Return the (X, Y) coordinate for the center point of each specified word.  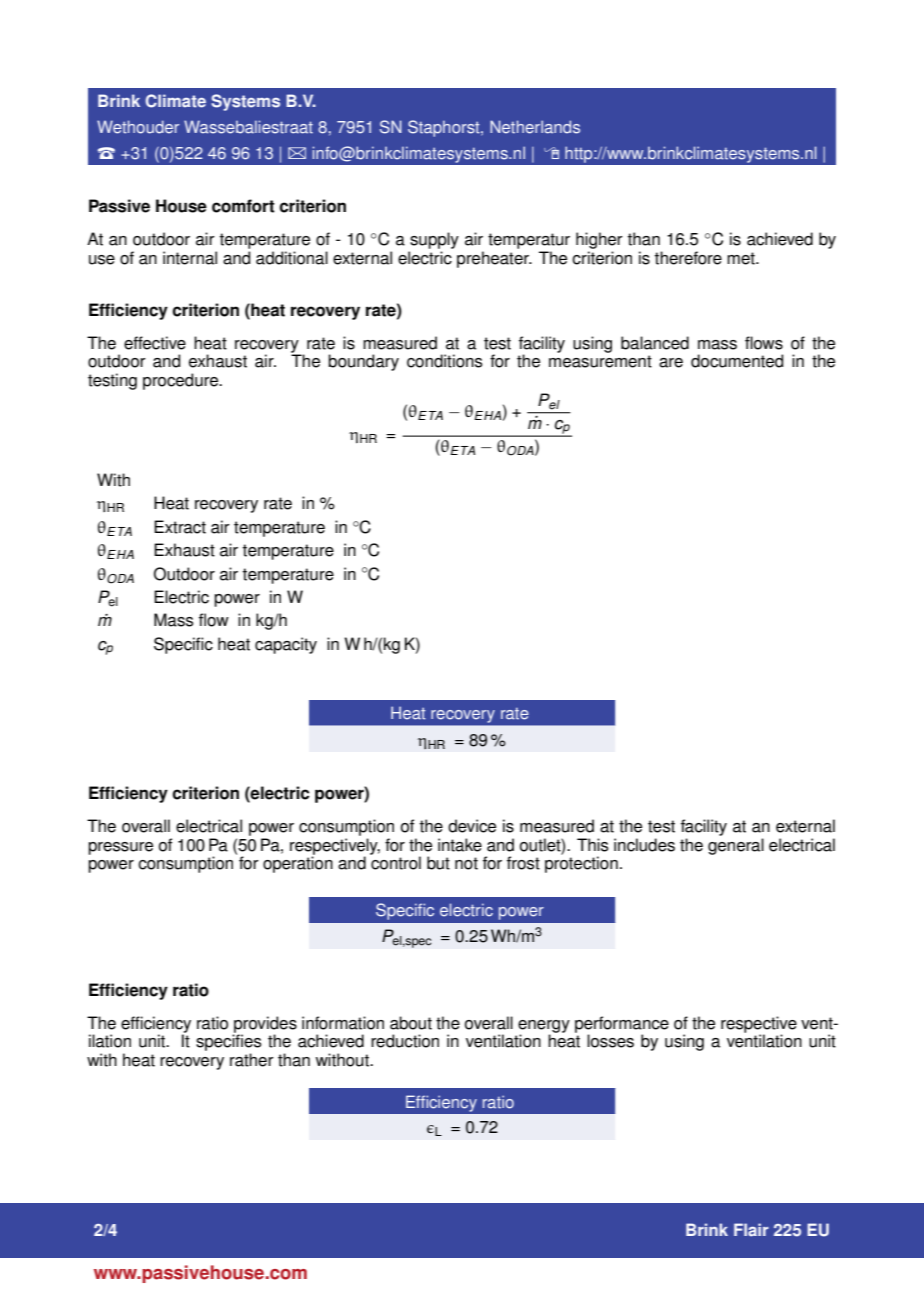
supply (433, 242)
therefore (688, 258)
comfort (243, 206)
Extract (180, 527)
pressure (120, 848)
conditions (444, 361)
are (671, 363)
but (438, 863)
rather (252, 1060)
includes (644, 845)
